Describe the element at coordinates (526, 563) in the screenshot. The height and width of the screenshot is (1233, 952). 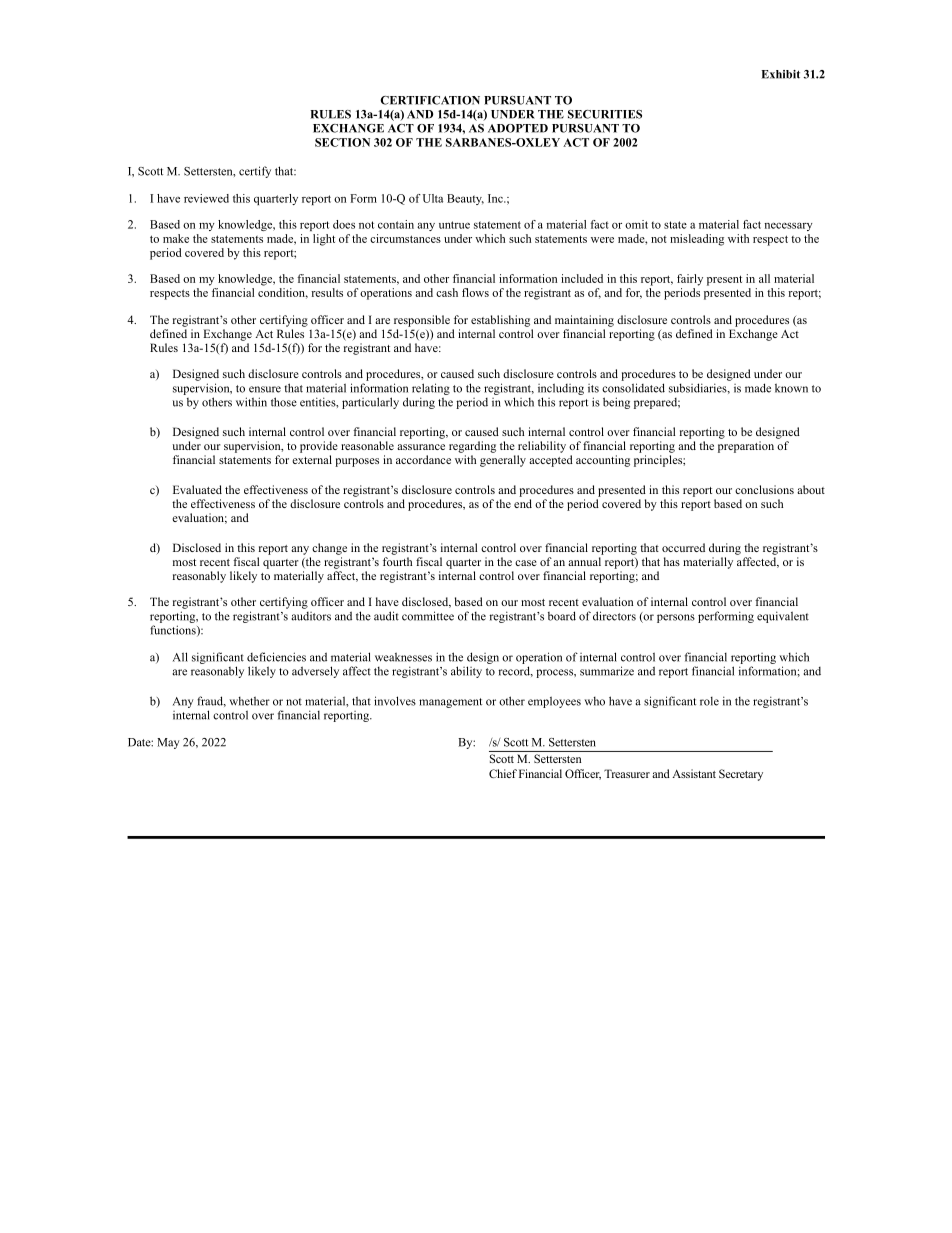
I see `case` at that location.
